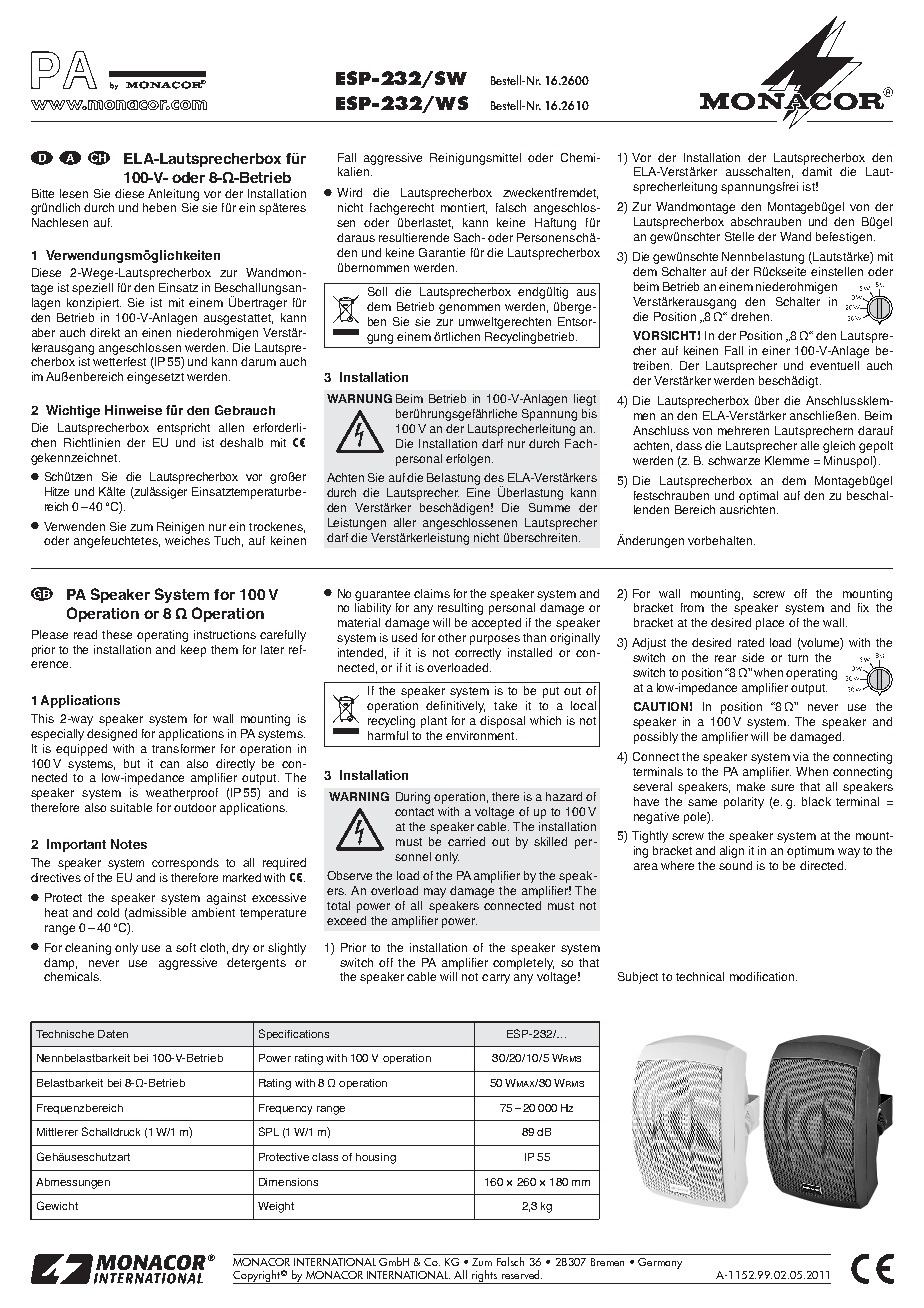 Image resolution: width=924 pixels, height=1308 pixels. What do you see at coordinates (801, 756) in the screenshot?
I see `via` at bounding box center [801, 756].
